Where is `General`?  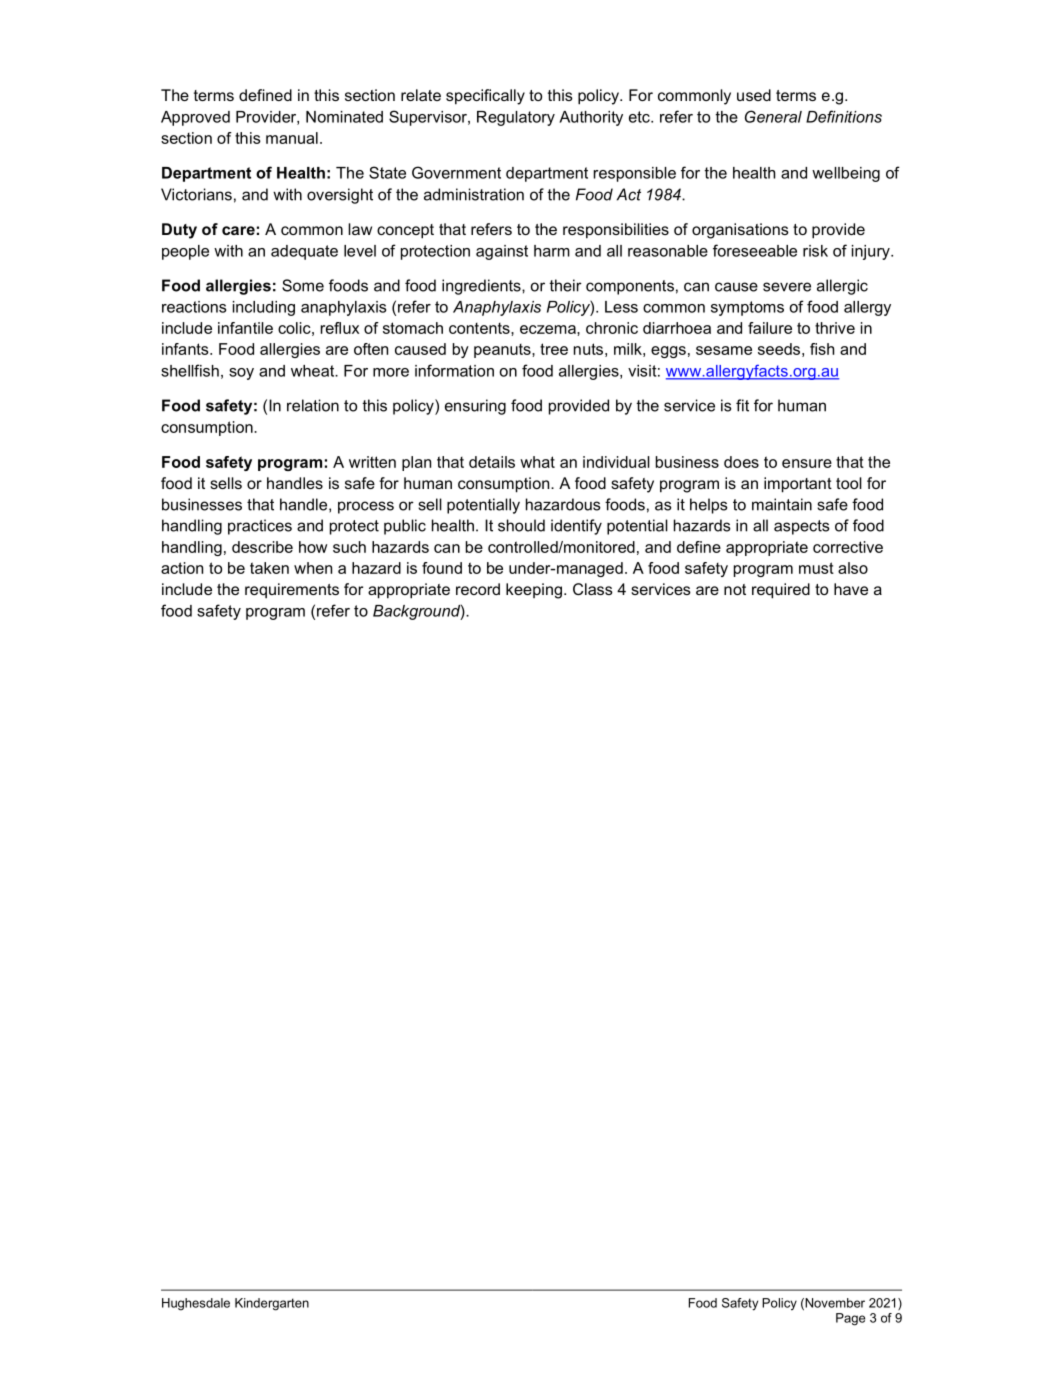 General is located at coordinates (773, 116).
